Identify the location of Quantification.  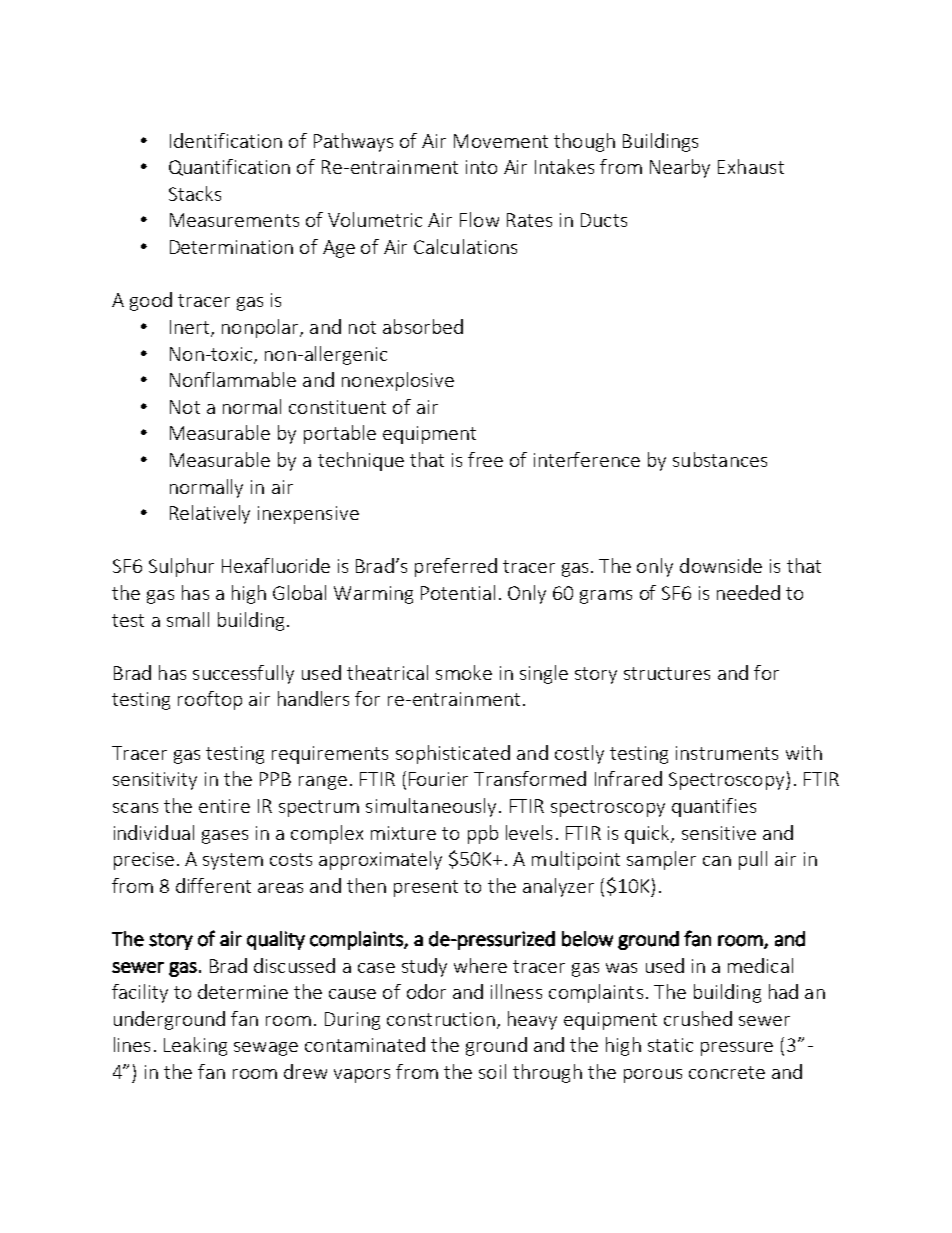
(229, 167).
